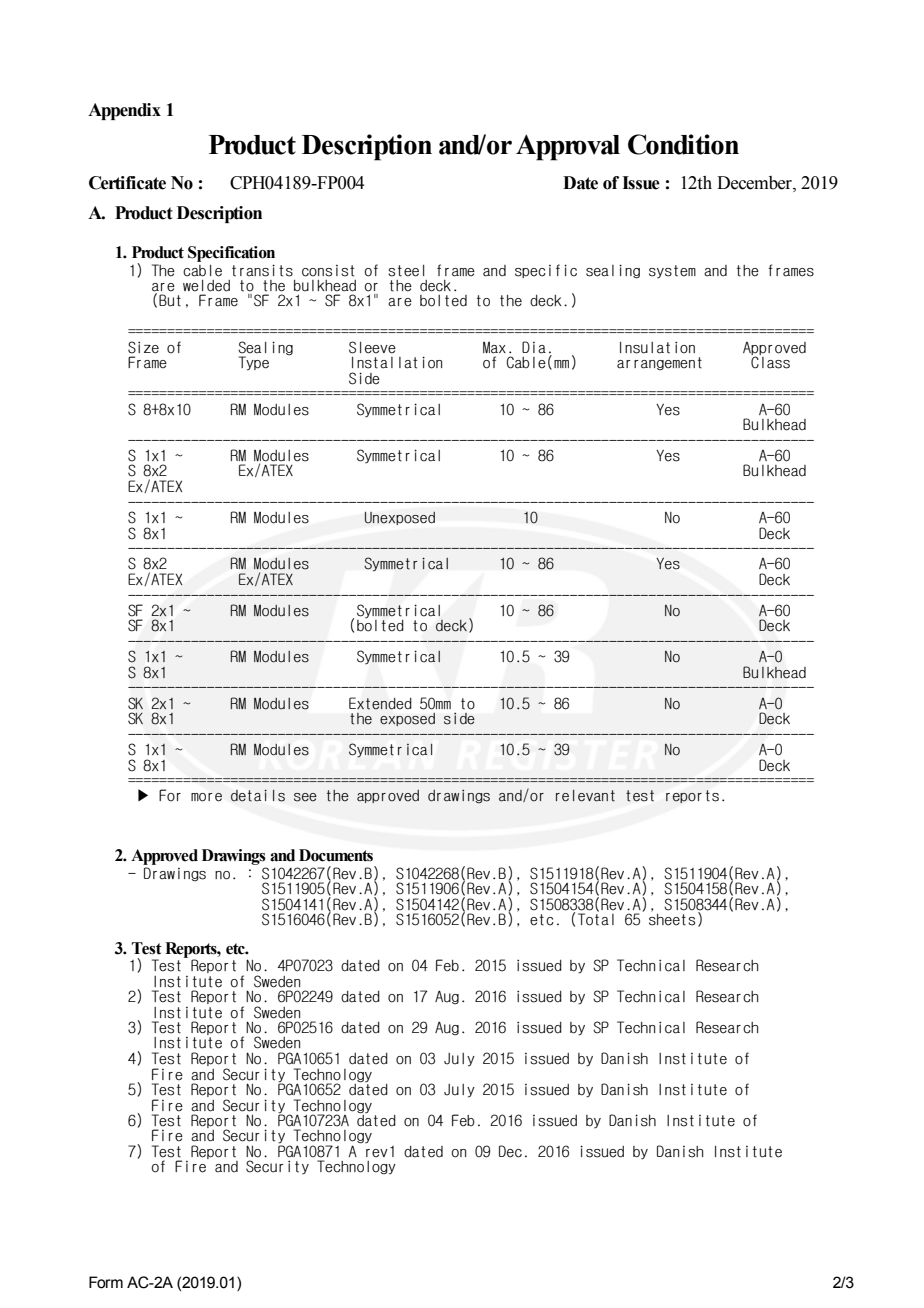  I want to click on more, so click(206, 797).
